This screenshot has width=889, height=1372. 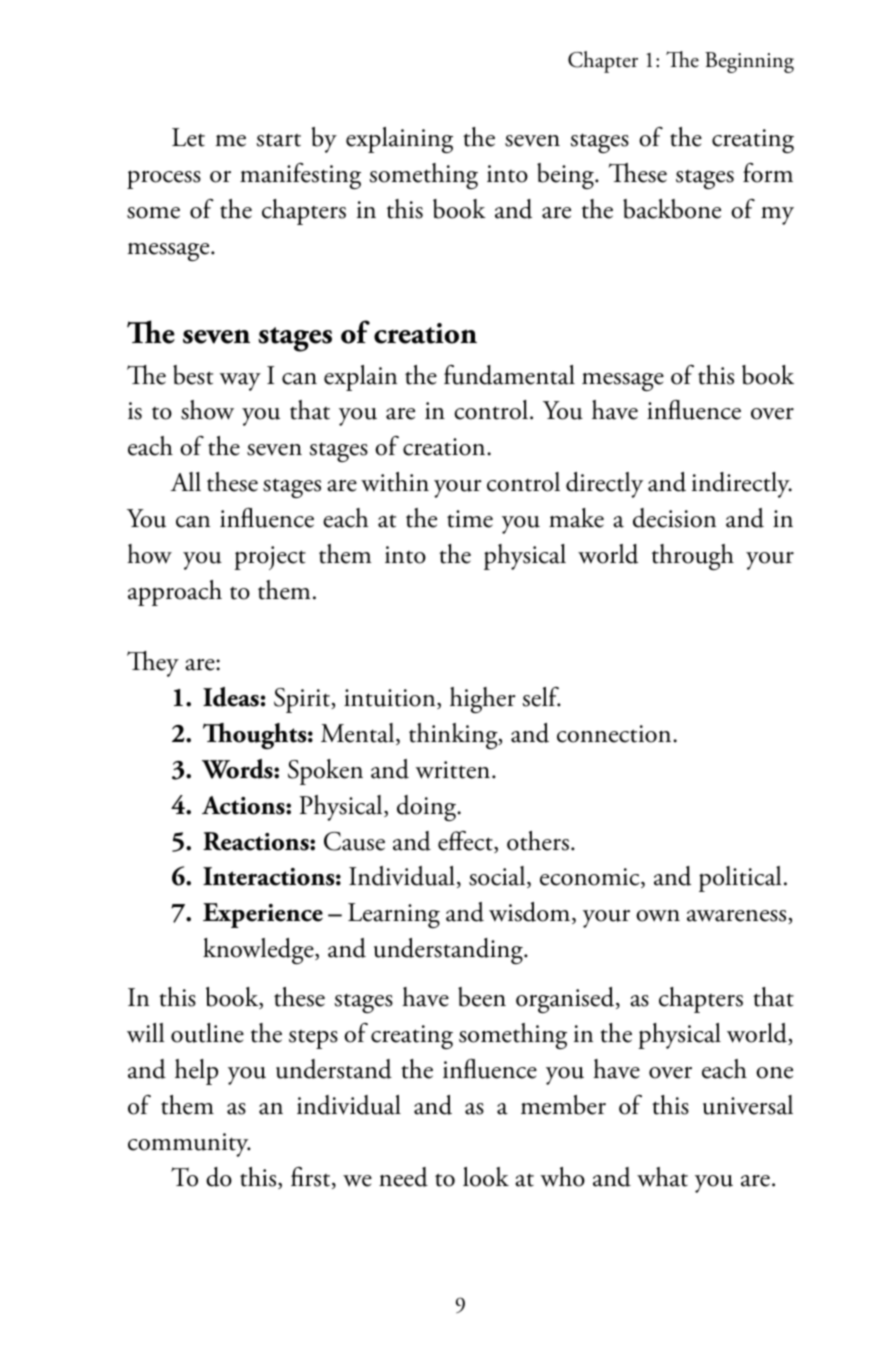 I want to click on within, so click(x=395, y=482).
